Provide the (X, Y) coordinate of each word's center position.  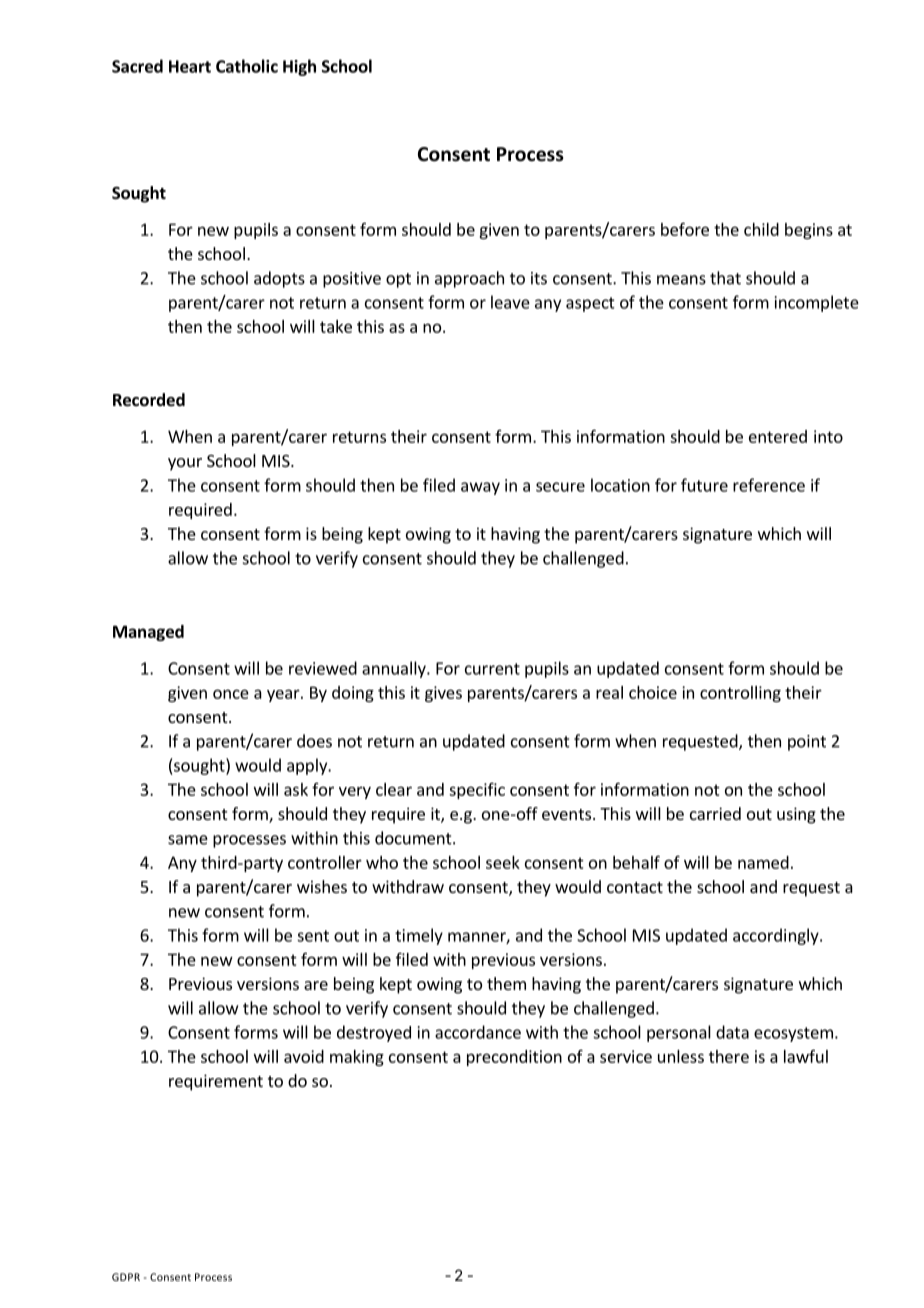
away (480, 488)
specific (477, 791)
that (725, 278)
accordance (478, 1032)
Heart (190, 66)
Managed (148, 633)
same (188, 840)
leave (510, 302)
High (299, 67)
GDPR (126, 1277)
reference (769, 485)
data (732, 1032)
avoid (304, 1056)
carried (715, 813)
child (761, 229)
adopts (279, 279)
